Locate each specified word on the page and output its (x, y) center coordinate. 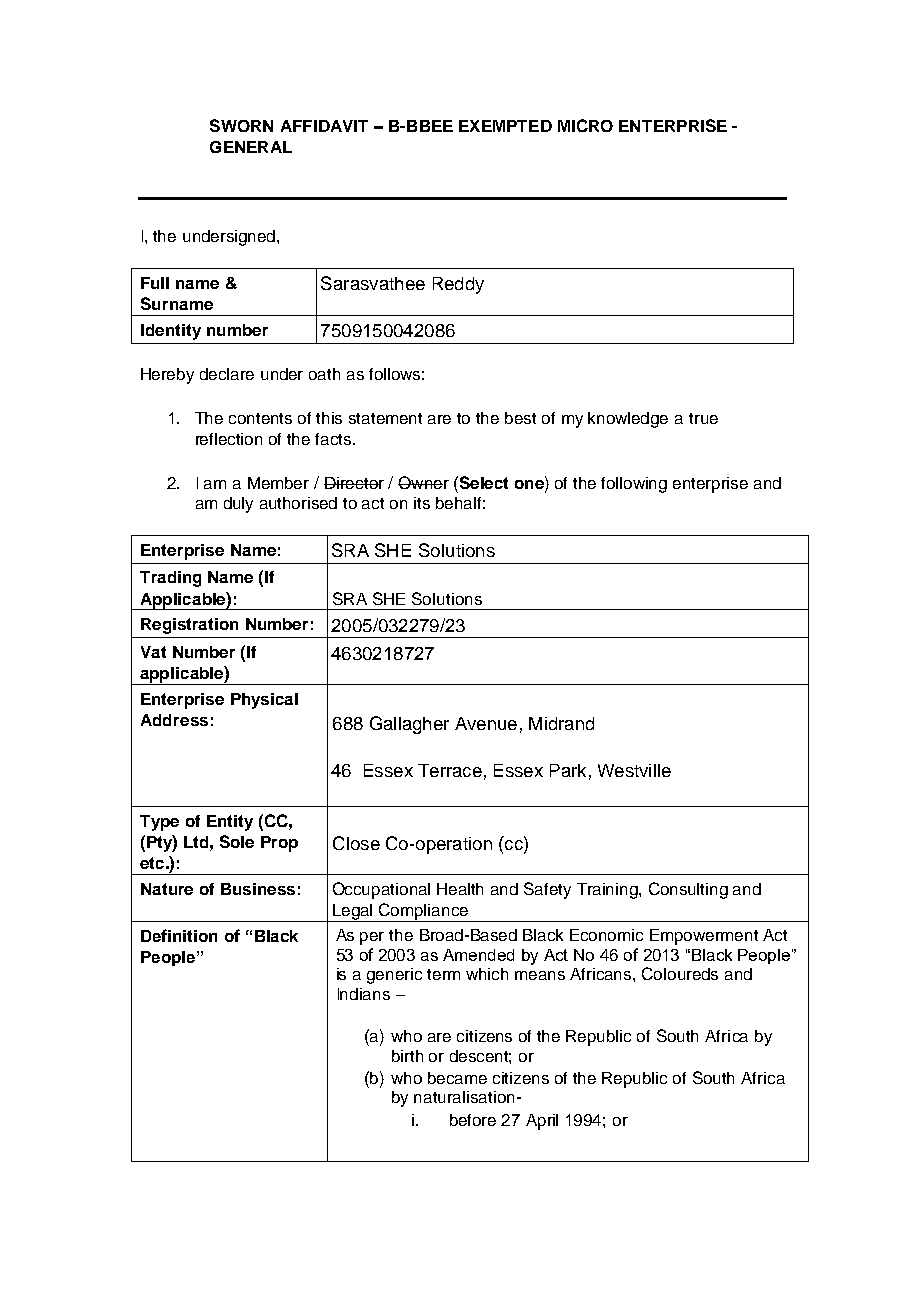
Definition (179, 935)
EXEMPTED (505, 126)
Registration (189, 626)
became (457, 1078)
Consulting (688, 890)
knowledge (628, 420)
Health (460, 889)
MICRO (585, 125)
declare (227, 374)
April (542, 1122)
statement (385, 418)
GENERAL (251, 147)
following (634, 485)
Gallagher (409, 725)
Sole (237, 841)
